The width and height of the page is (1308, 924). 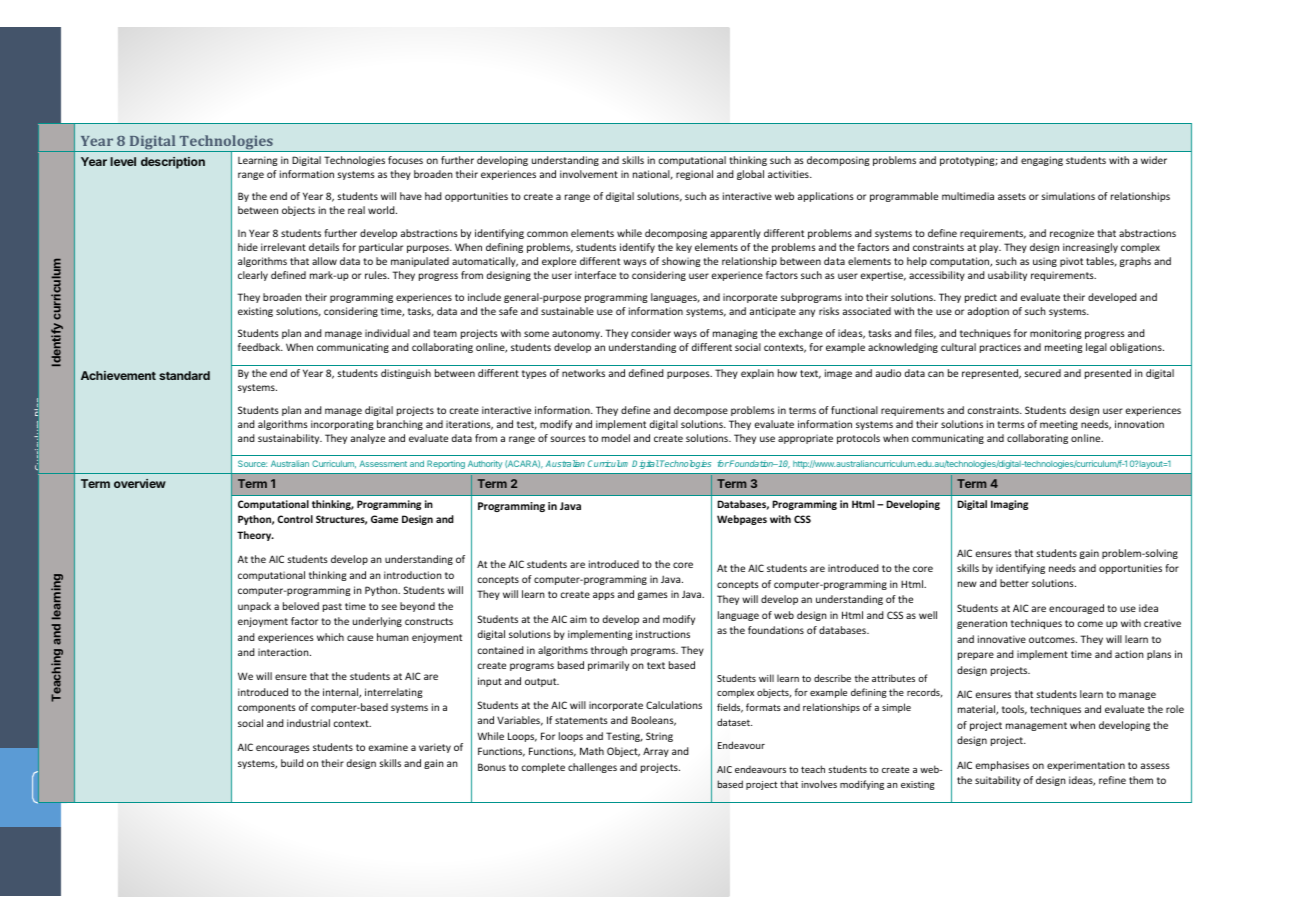 I want to click on which, so click(x=330, y=637).
